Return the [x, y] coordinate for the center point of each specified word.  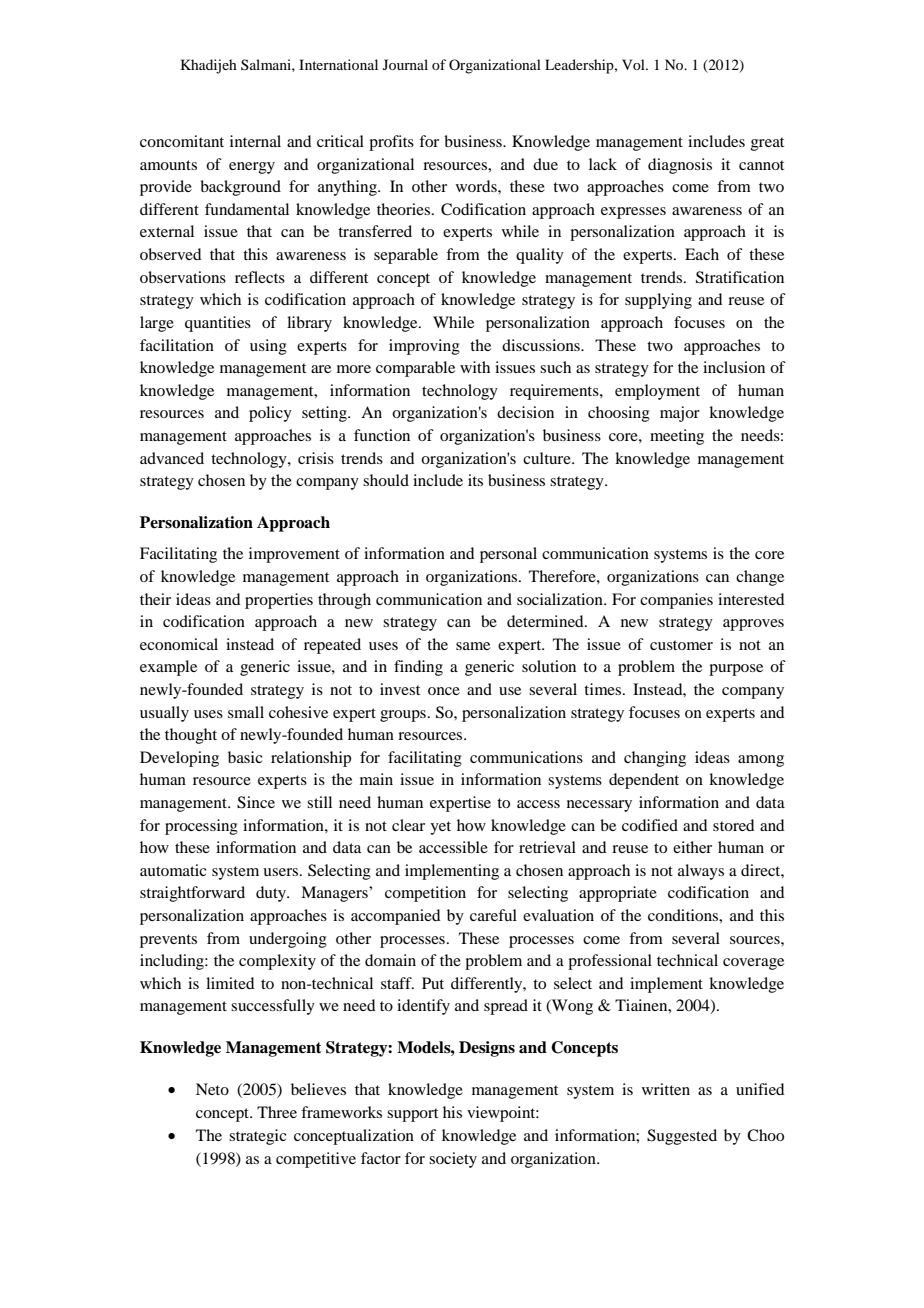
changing [655, 759]
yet [440, 828]
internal [255, 141]
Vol [634, 64]
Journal [405, 64]
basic [245, 757]
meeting [677, 437]
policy [270, 414]
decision [525, 412]
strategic [257, 1137]
